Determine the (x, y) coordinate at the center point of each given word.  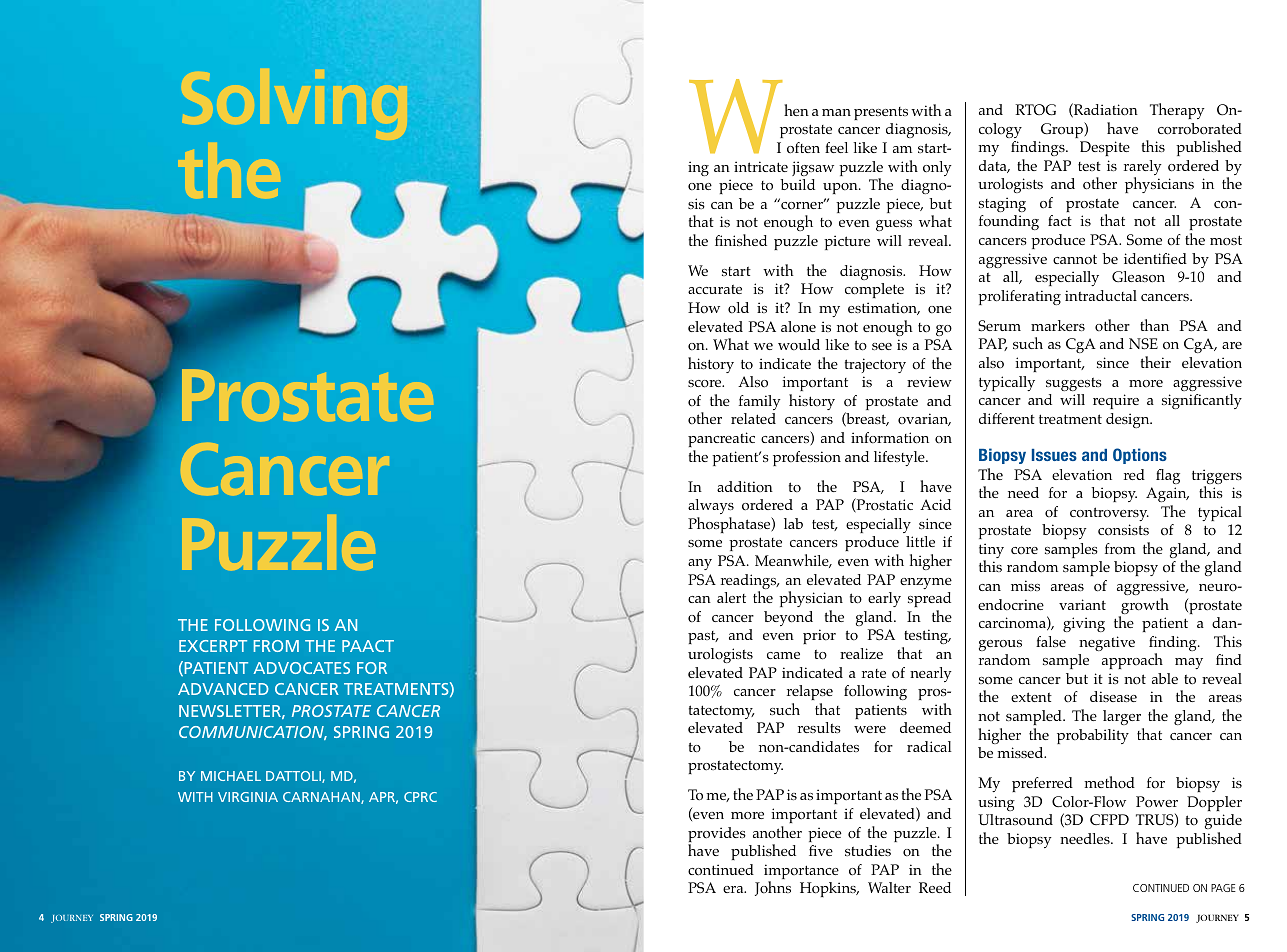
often (803, 148)
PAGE (1223, 888)
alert (731, 597)
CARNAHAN (322, 798)
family (760, 402)
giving (1084, 624)
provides (717, 836)
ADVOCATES (302, 668)
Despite (1105, 148)
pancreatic (721, 439)
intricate (761, 166)
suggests (1074, 384)
